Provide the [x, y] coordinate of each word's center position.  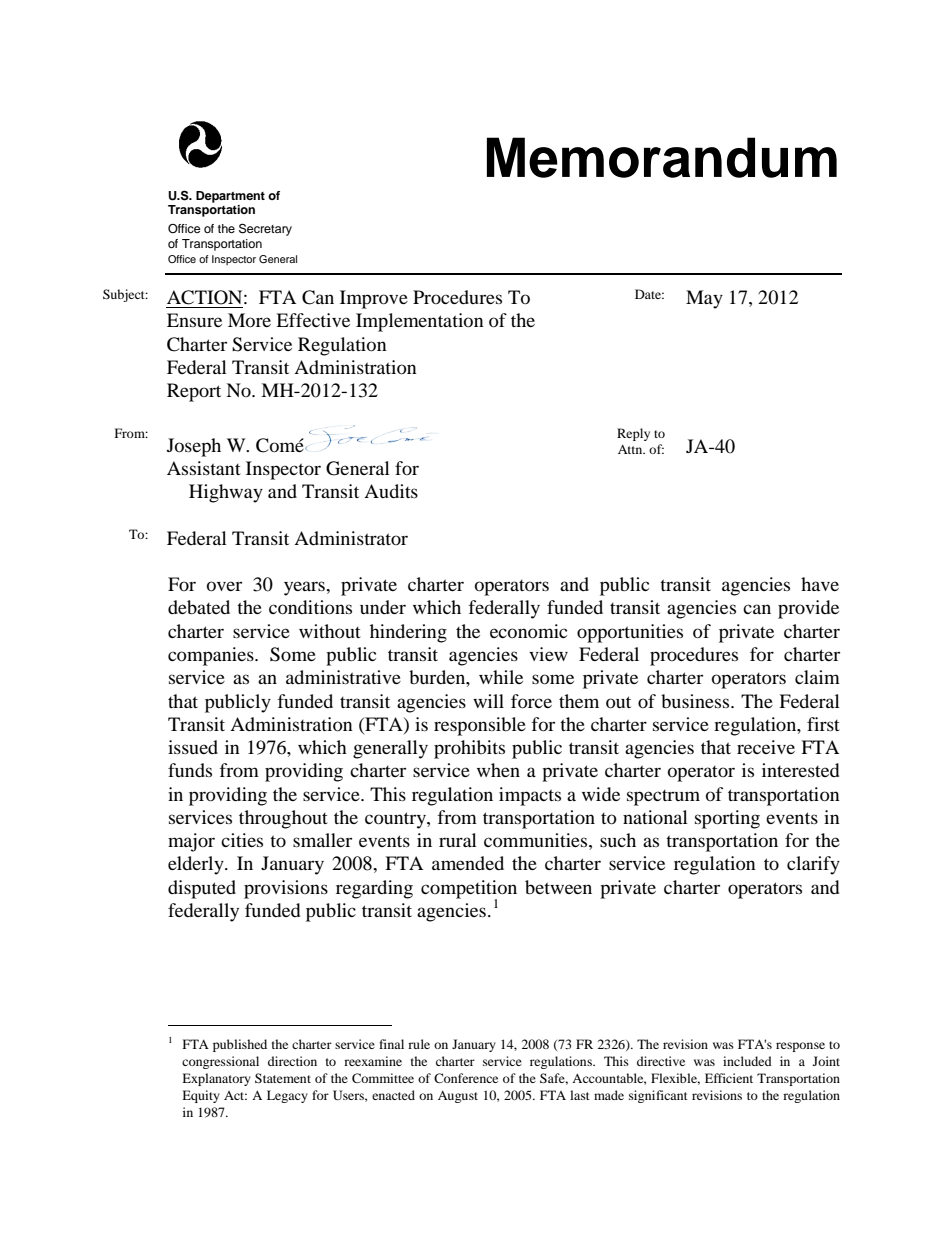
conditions [310, 607]
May [704, 299]
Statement [283, 1078]
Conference [466, 1078]
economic [528, 631]
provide [808, 609]
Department [230, 197]
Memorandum [662, 157]
